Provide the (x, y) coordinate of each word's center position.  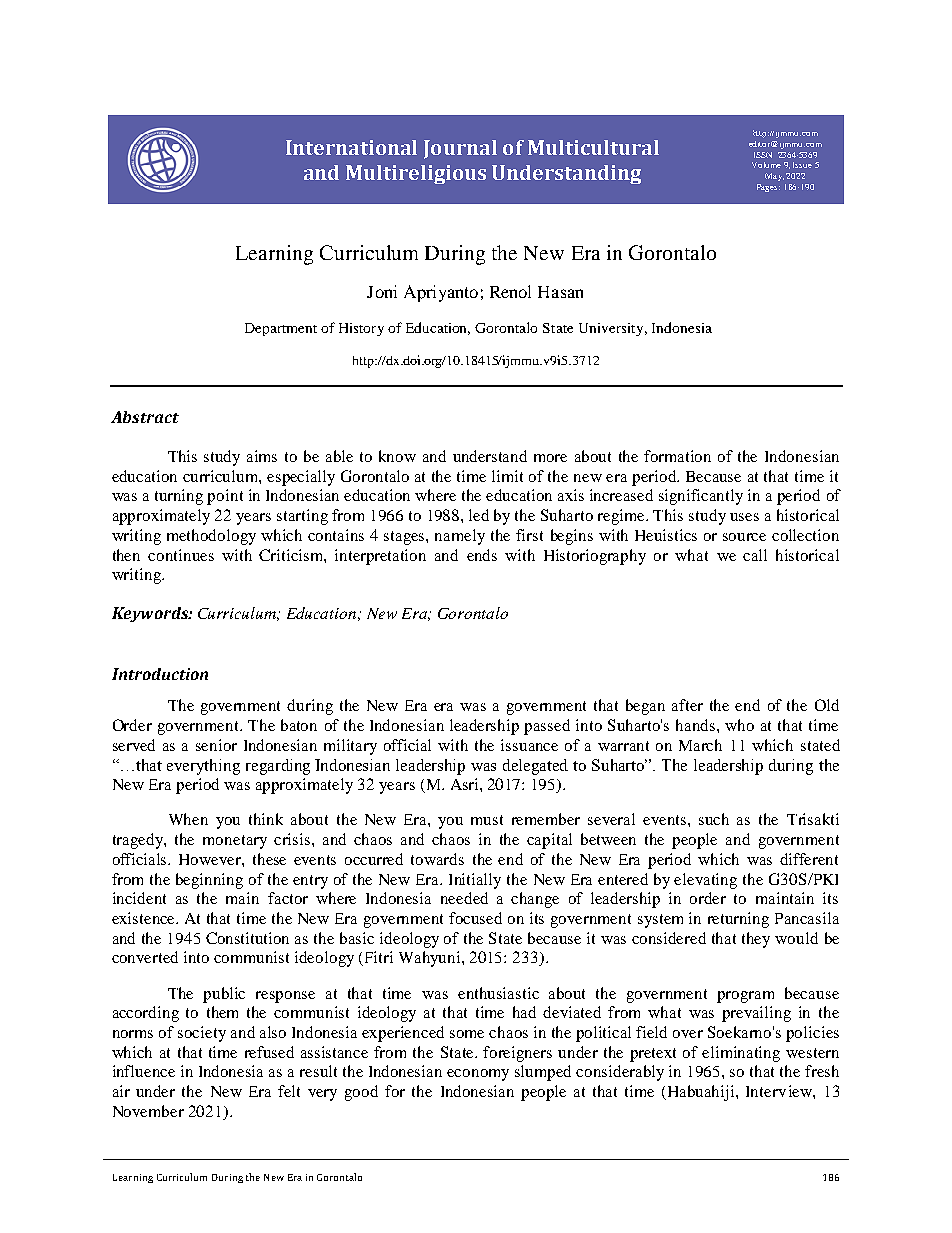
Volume (766, 165)
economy (478, 1075)
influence (144, 1071)
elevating (705, 881)
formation (677, 456)
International (351, 147)
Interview (780, 1091)
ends (482, 555)
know (397, 456)
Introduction (160, 674)
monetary (235, 842)
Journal (460, 149)
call (755, 555)
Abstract (145, 417)
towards (437, 859)
